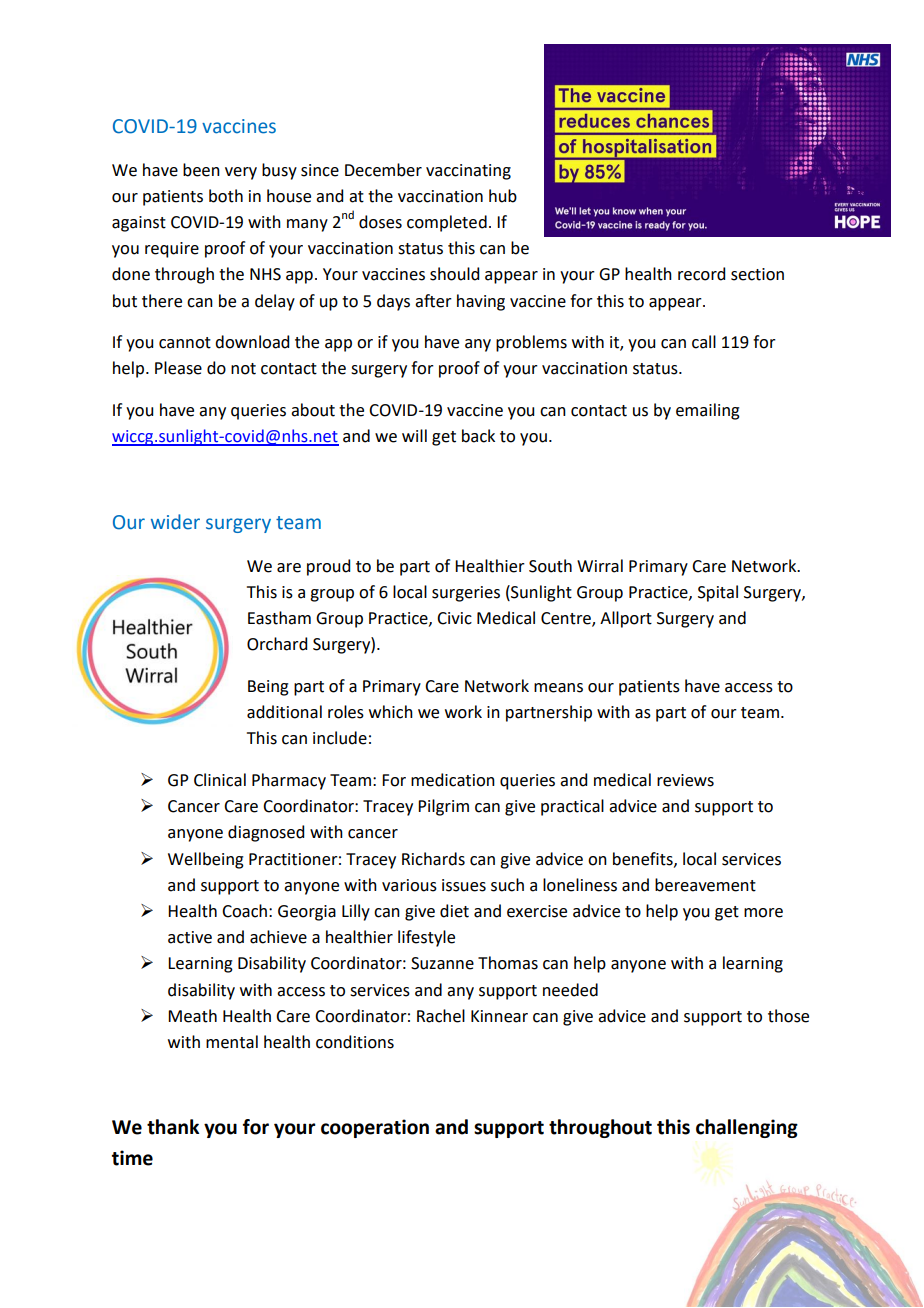 The height and width of the image is (1308, 924). What do you see at coordinates (705, 885) in the image?
I see `bereavement` at bounding box center [705, 885].
